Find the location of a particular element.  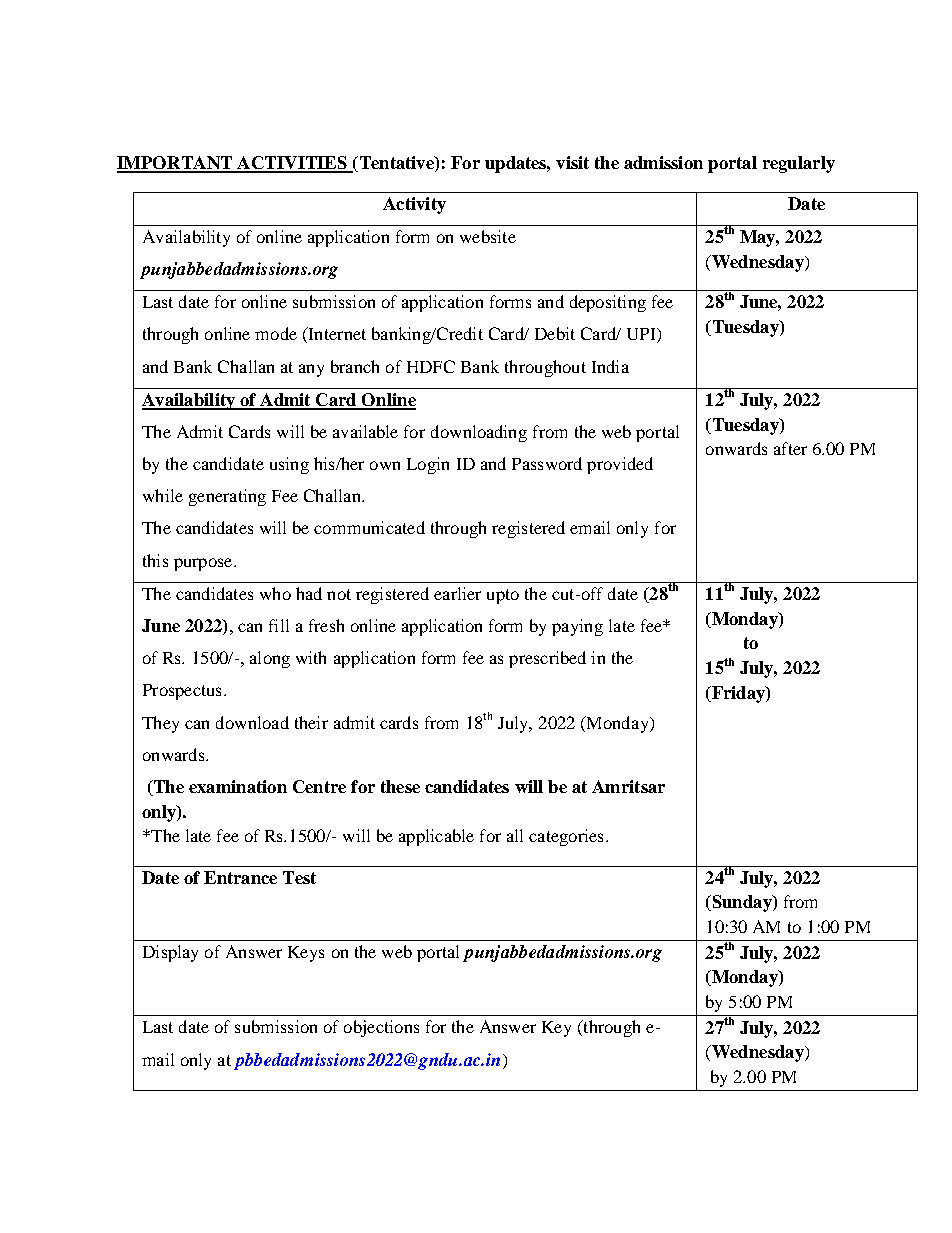

after is located at coordinates (790, 448).
